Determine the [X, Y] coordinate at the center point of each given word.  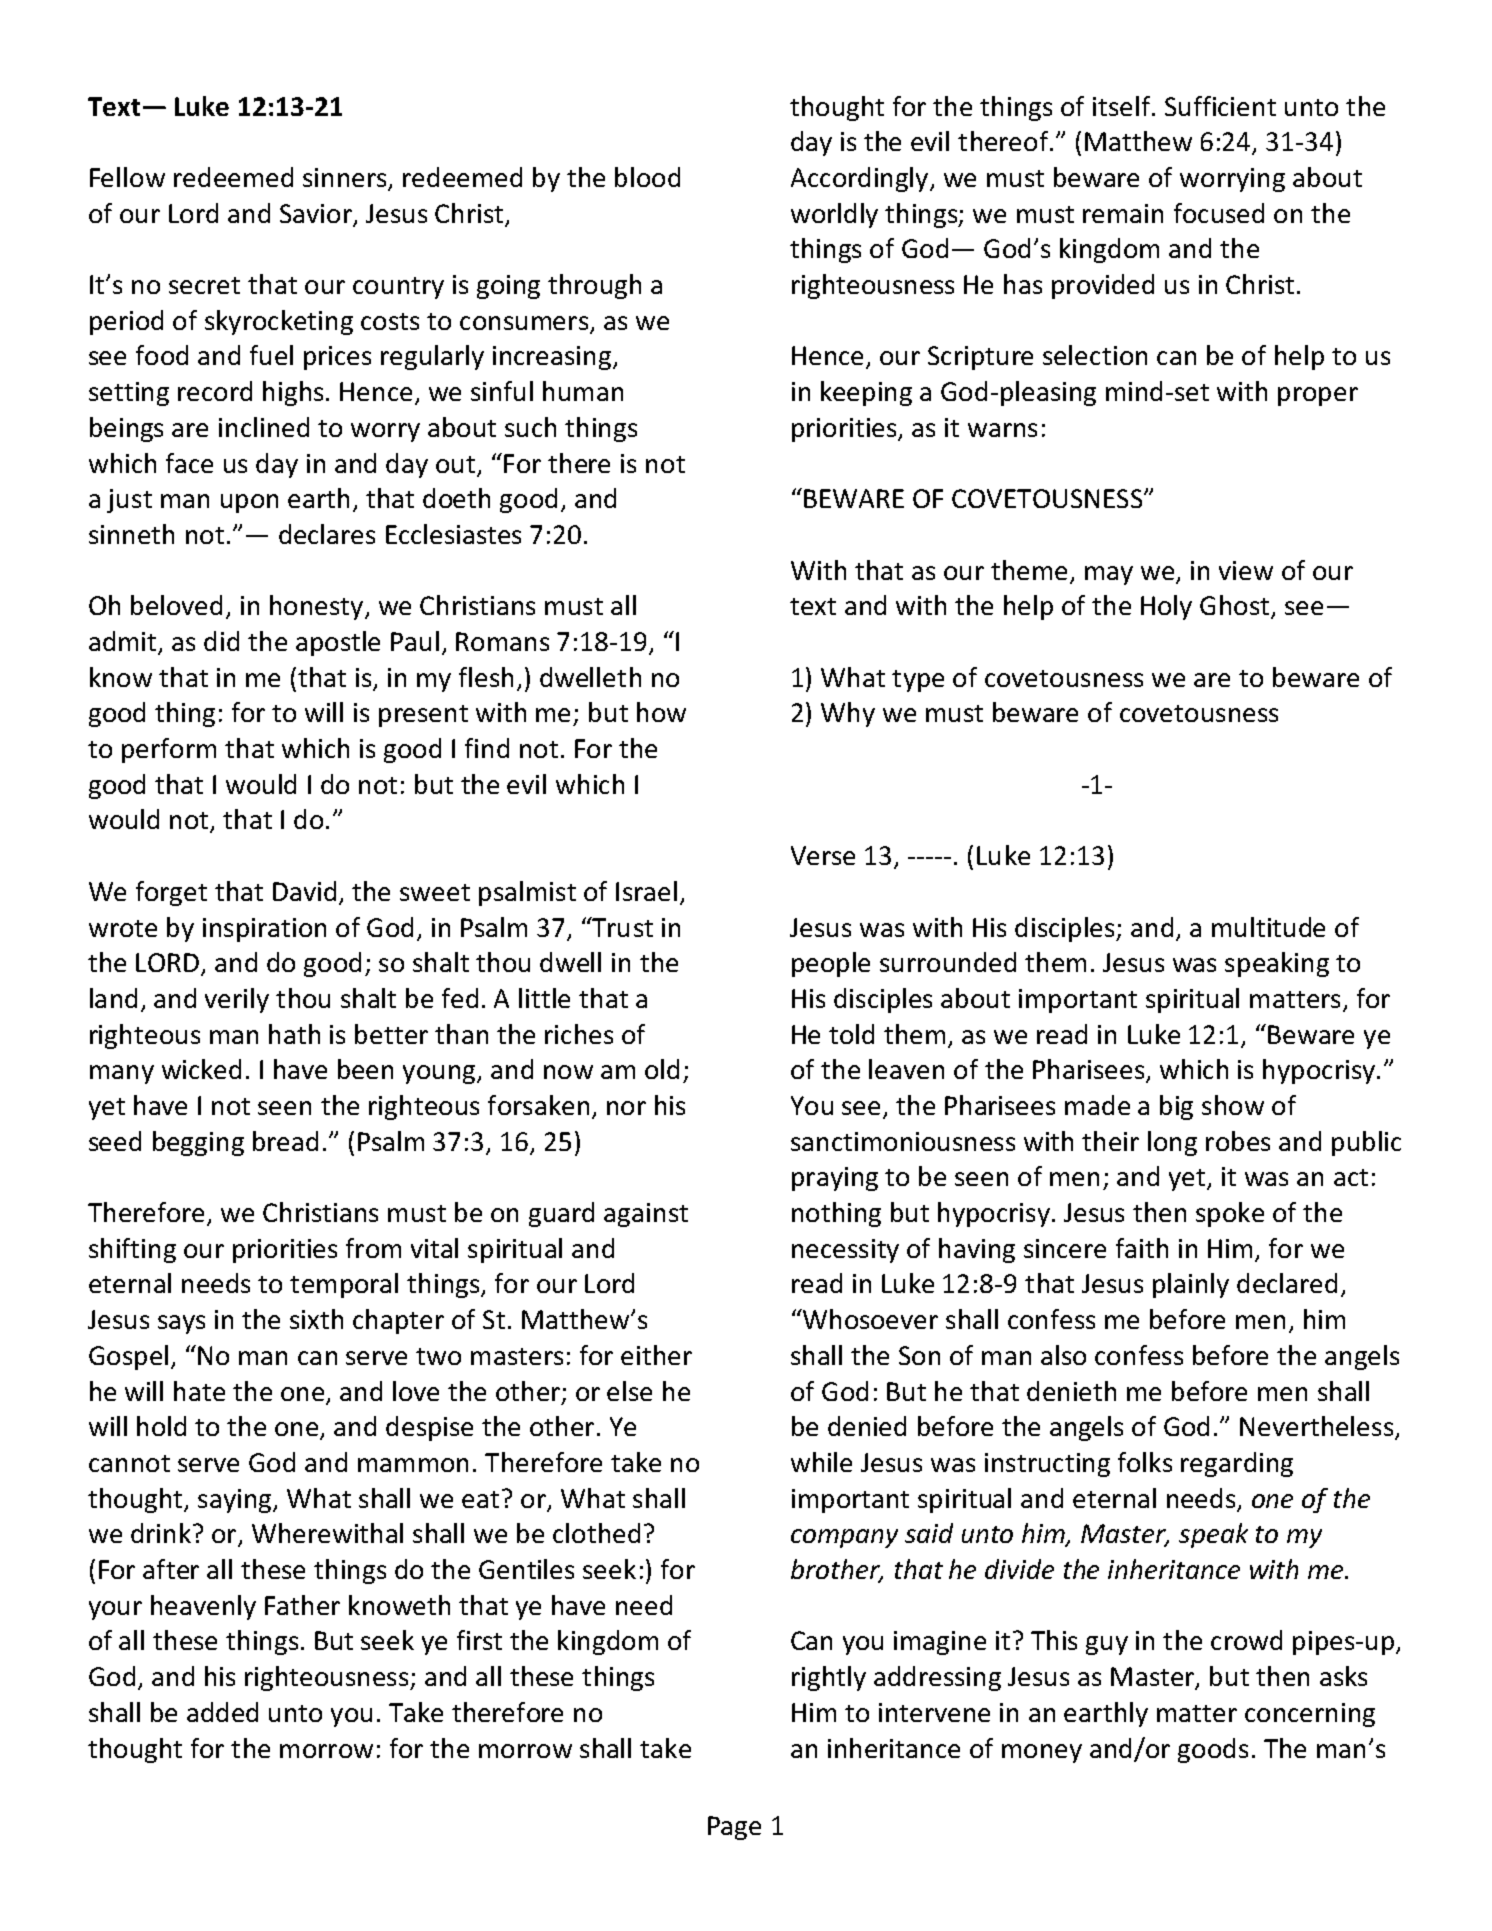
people [831, 964]
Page [734, 1828]
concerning [1310, 1715]
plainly [1191, 1285]
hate [199, 1391]
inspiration [264, 930]
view [1246, 570]
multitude [1268, 927]
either [656, 1355]
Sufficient [1220, 106]
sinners [346, 179]
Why [848, 714]
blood [647, 177]
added [222, 1712]
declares [327, 534]
